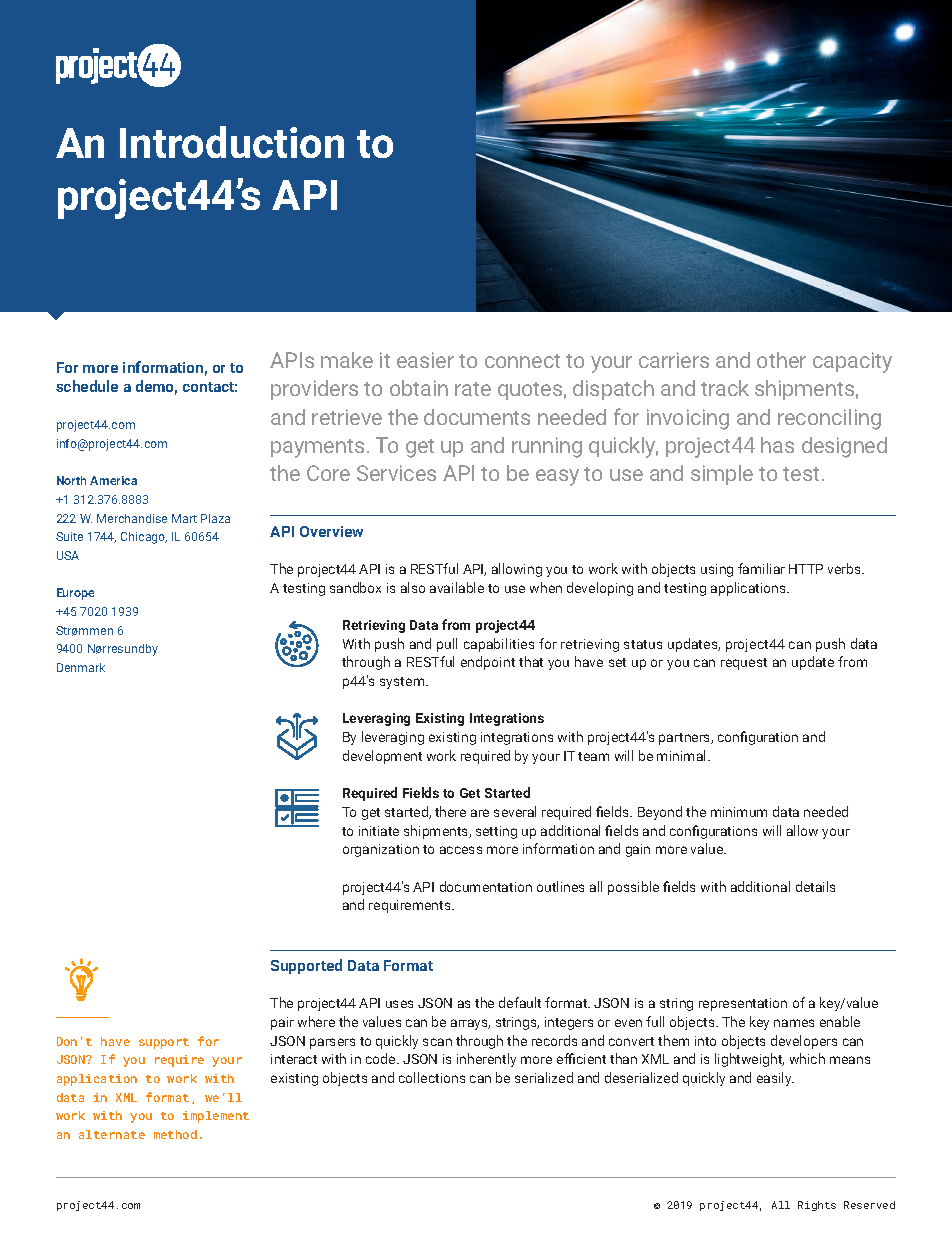 The image size is (952, 1233). Describe the element at coordinates (425, 360) in the screenshot. I see `easier` at that location.
